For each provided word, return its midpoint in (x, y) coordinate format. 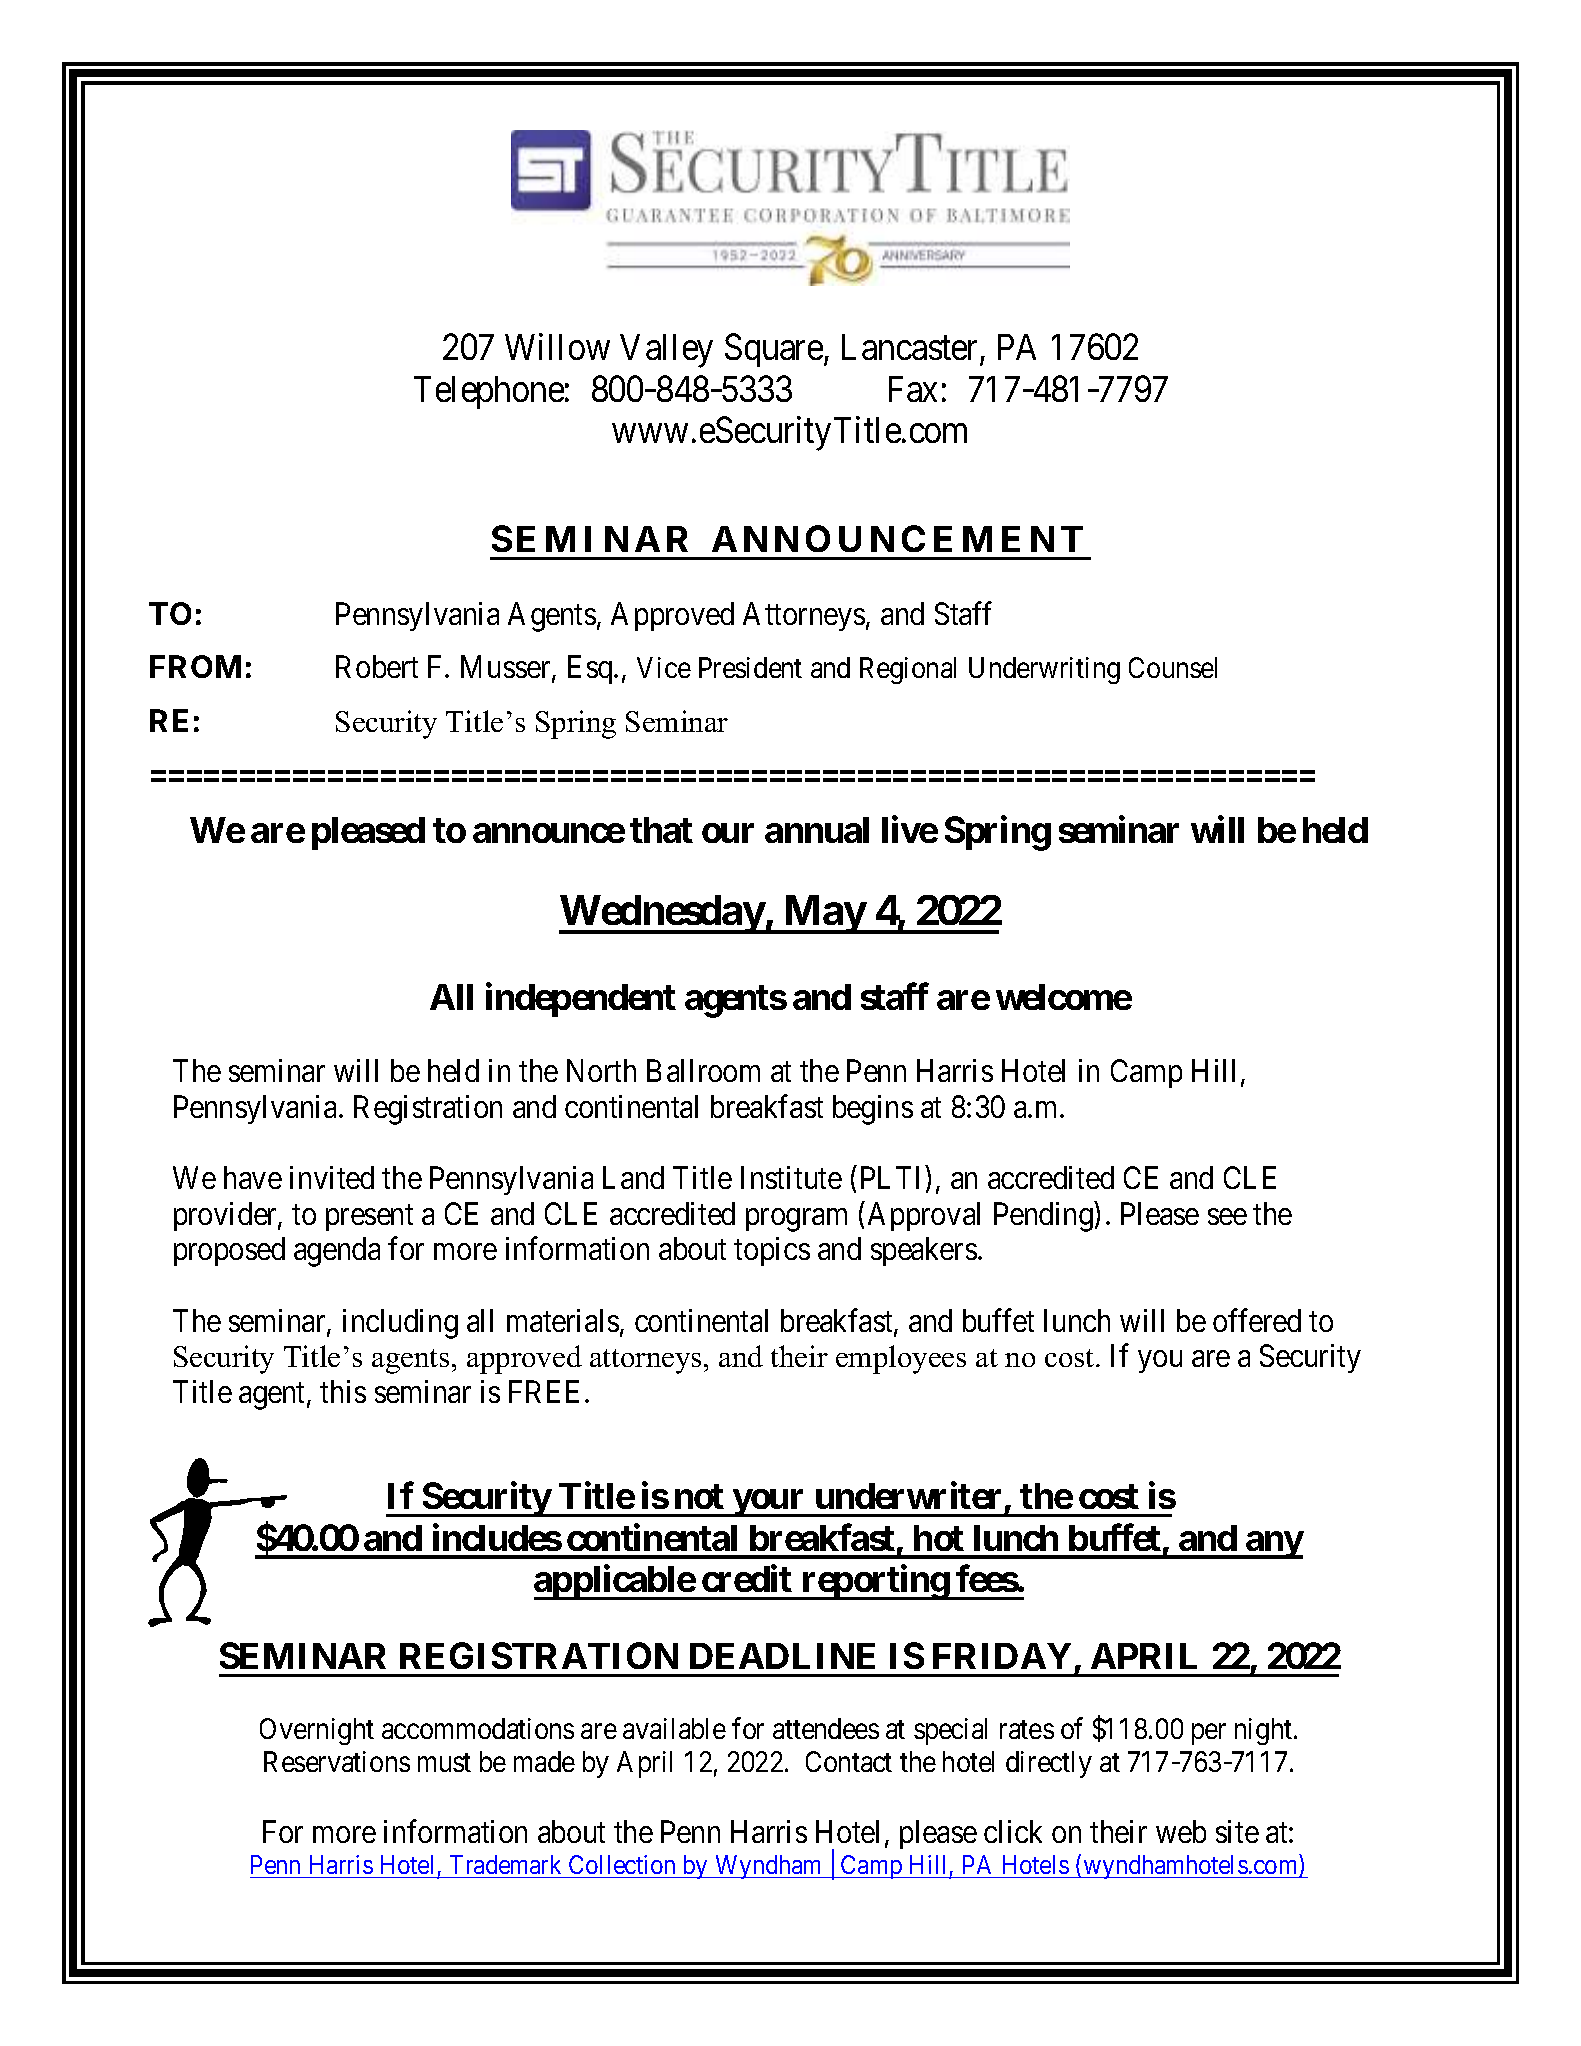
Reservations (337, 1761)
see (1227, 1217)
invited (332, 1177)
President (750, 667)
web (1181, 1831)
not (699, 1496)
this (343, 1391)
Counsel (1173, 667)
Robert (377, 666)
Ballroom (703, 1070)
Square (775, 350)
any (1274, 1545)
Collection (622, 1864)
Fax (913, 389)
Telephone (489, 392)
